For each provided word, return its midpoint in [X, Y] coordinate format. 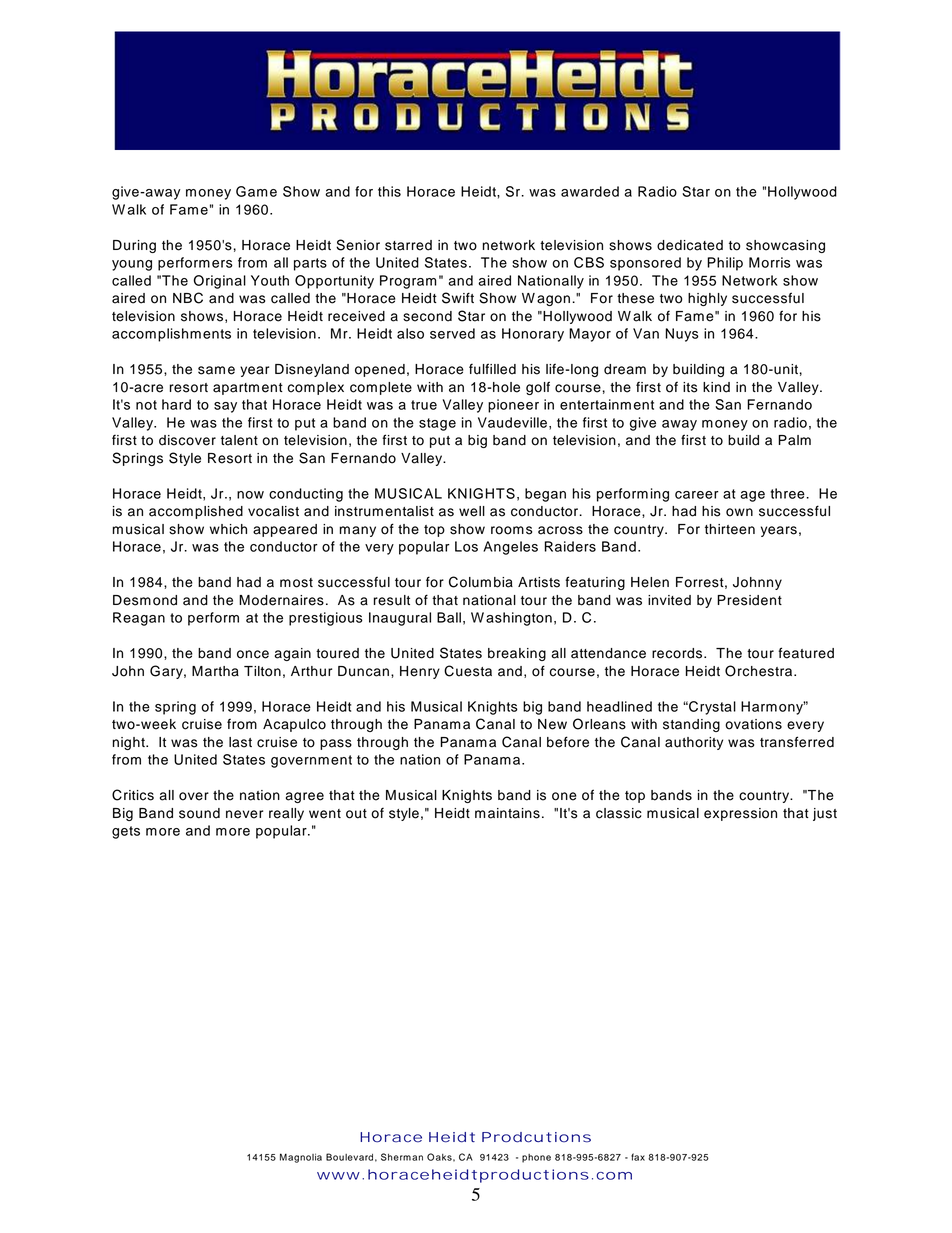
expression [740, 814]
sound [199, 813]
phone [536, 1158]
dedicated [690, 245]
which [228, 529]
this [389, 191]
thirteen [730, 529]
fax [638, 1157]
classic [619, 813]
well [472, 511]
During [134, 246]
